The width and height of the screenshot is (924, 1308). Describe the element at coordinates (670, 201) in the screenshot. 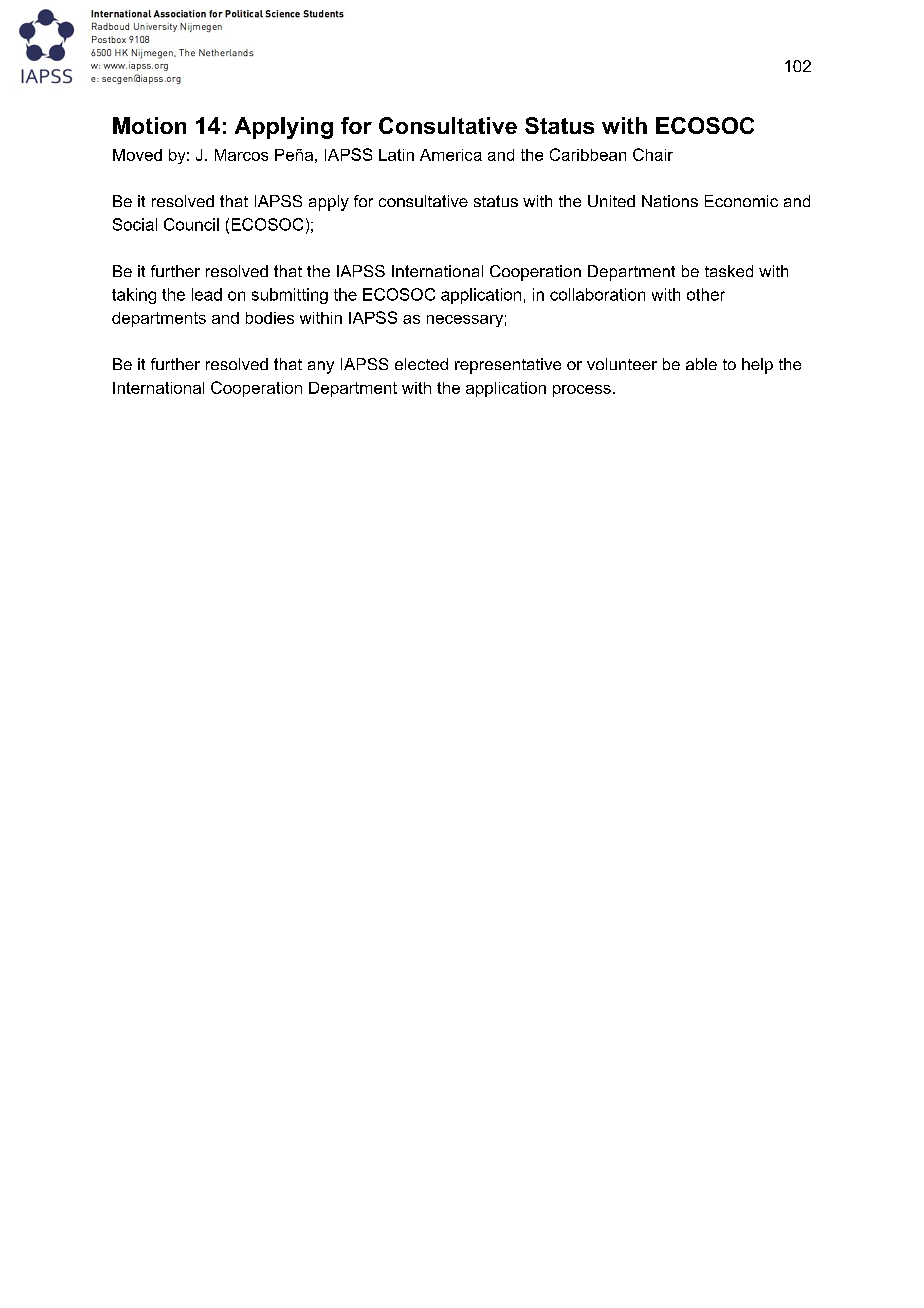

I see `Nations` at that location.
